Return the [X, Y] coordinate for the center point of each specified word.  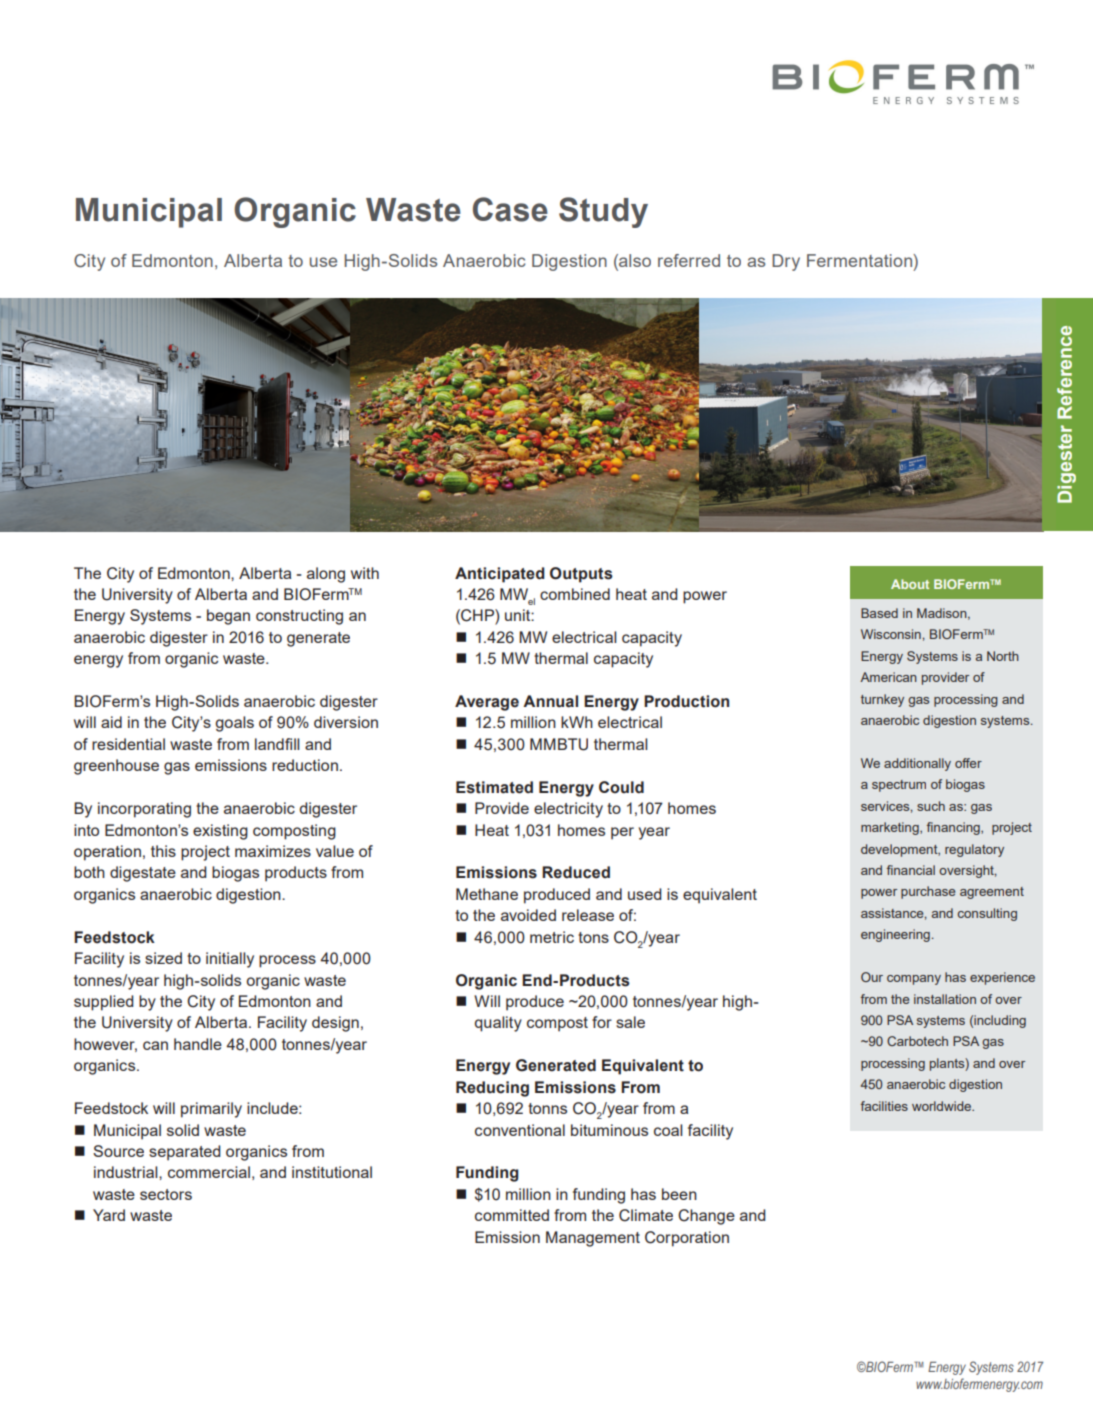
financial [911, 870]
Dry [786, 262]
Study [603, 212]
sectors [166, 1194]
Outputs [581, 575]
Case [510, 209]
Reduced [576, 872]
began [228, 617]
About [910, 584]
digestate [143, 874]
